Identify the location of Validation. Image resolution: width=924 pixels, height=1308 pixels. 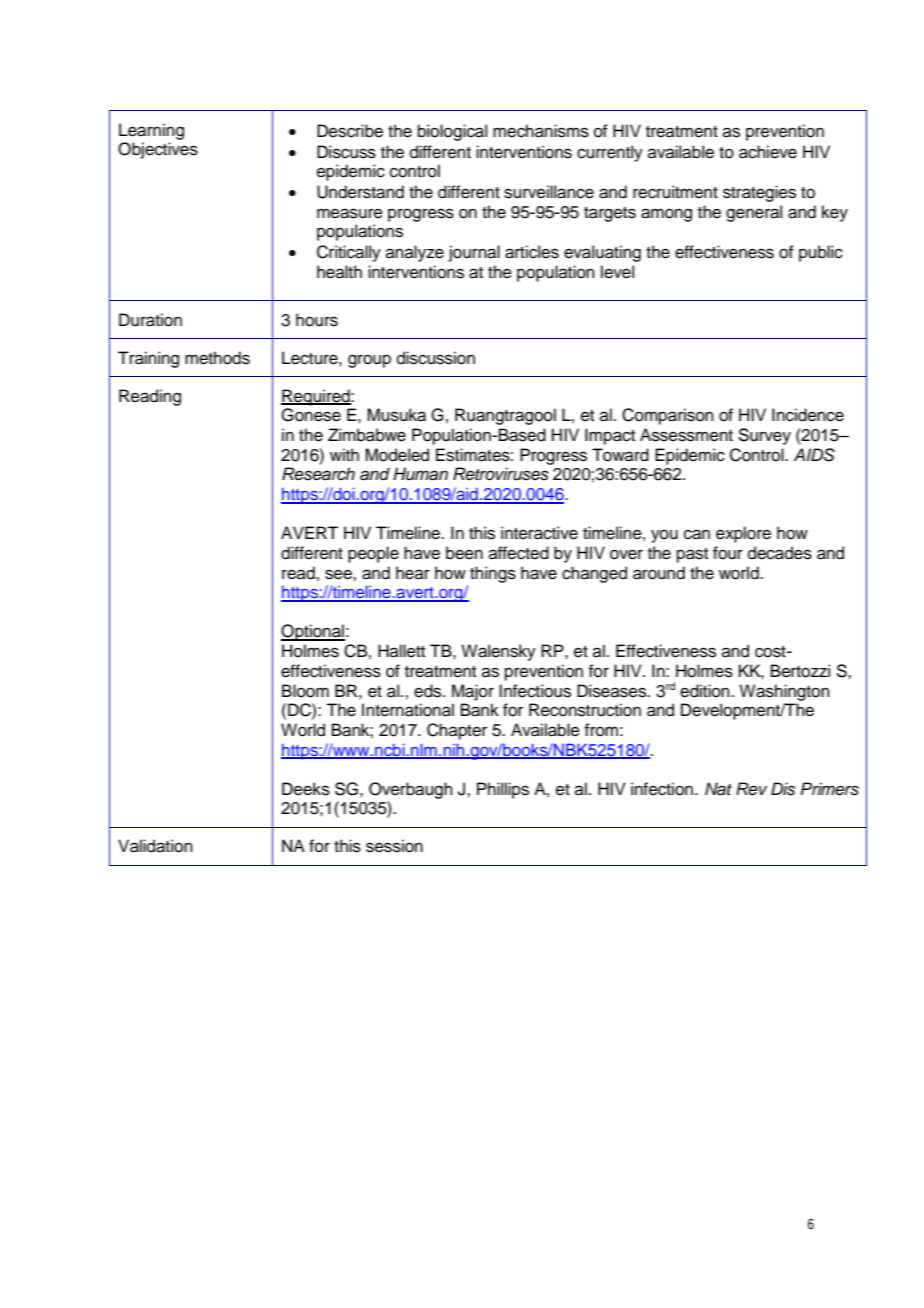
(155, 846).
